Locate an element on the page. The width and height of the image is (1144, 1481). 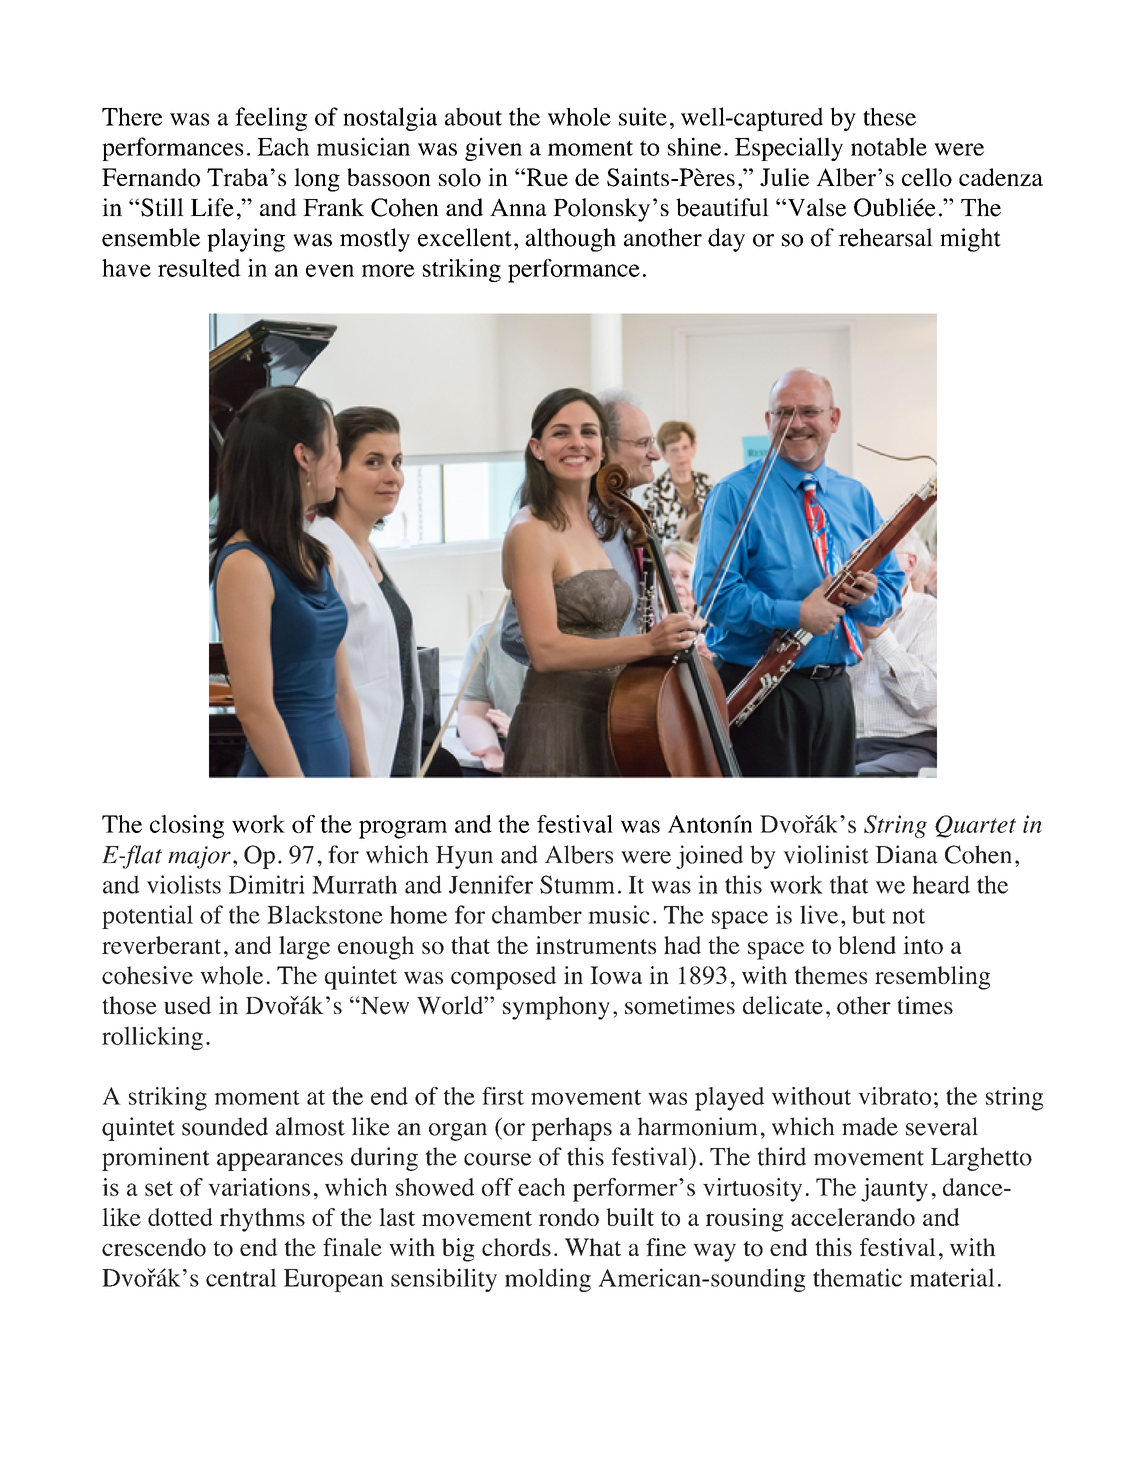
but is located at coordinates (868, 914).
